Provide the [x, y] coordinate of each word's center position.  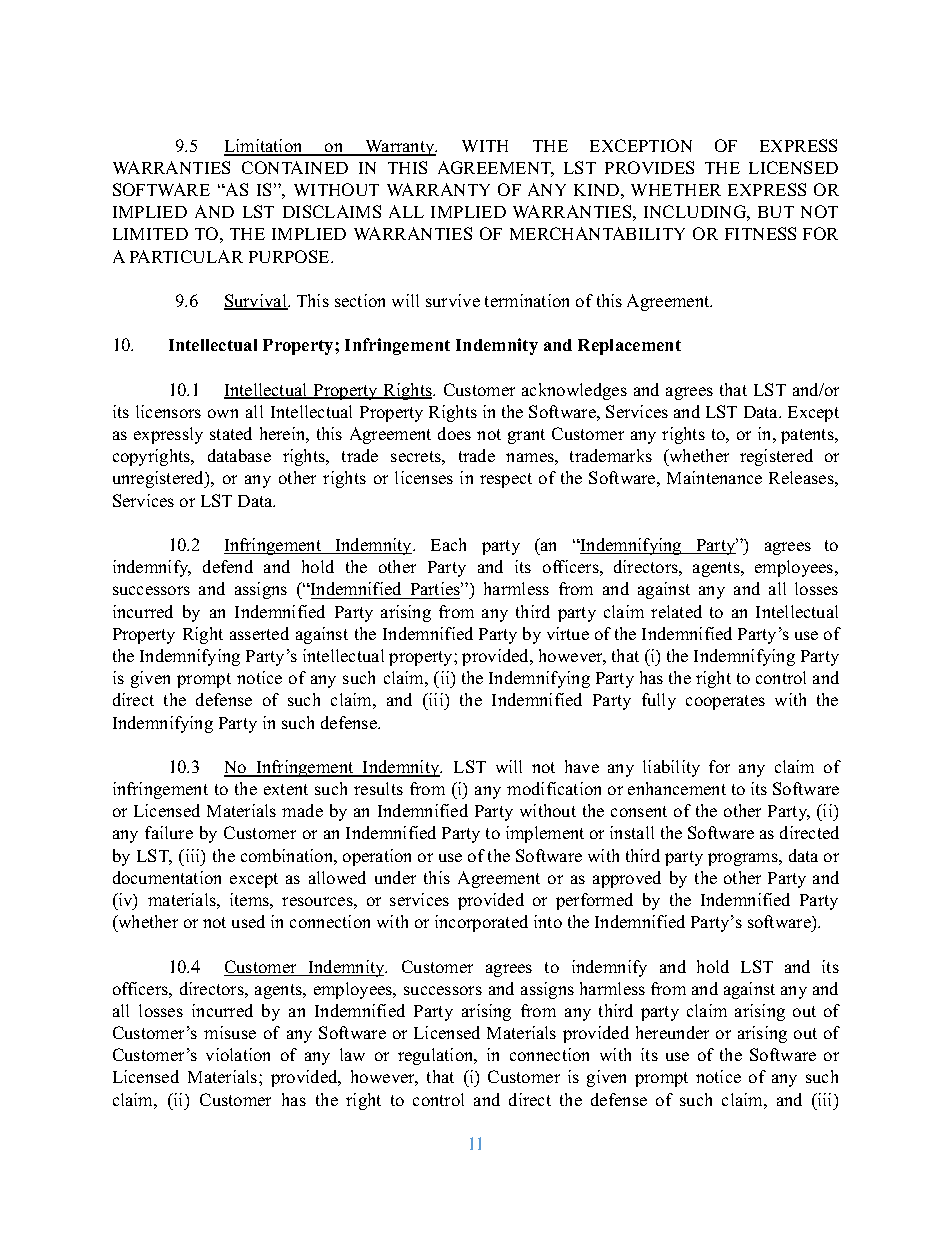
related [676, 611]
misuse [230, 1032]
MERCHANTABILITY [597, 233]
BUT [776, 212]
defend [228, 566]
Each [448, 544]
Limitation [264, 147]
